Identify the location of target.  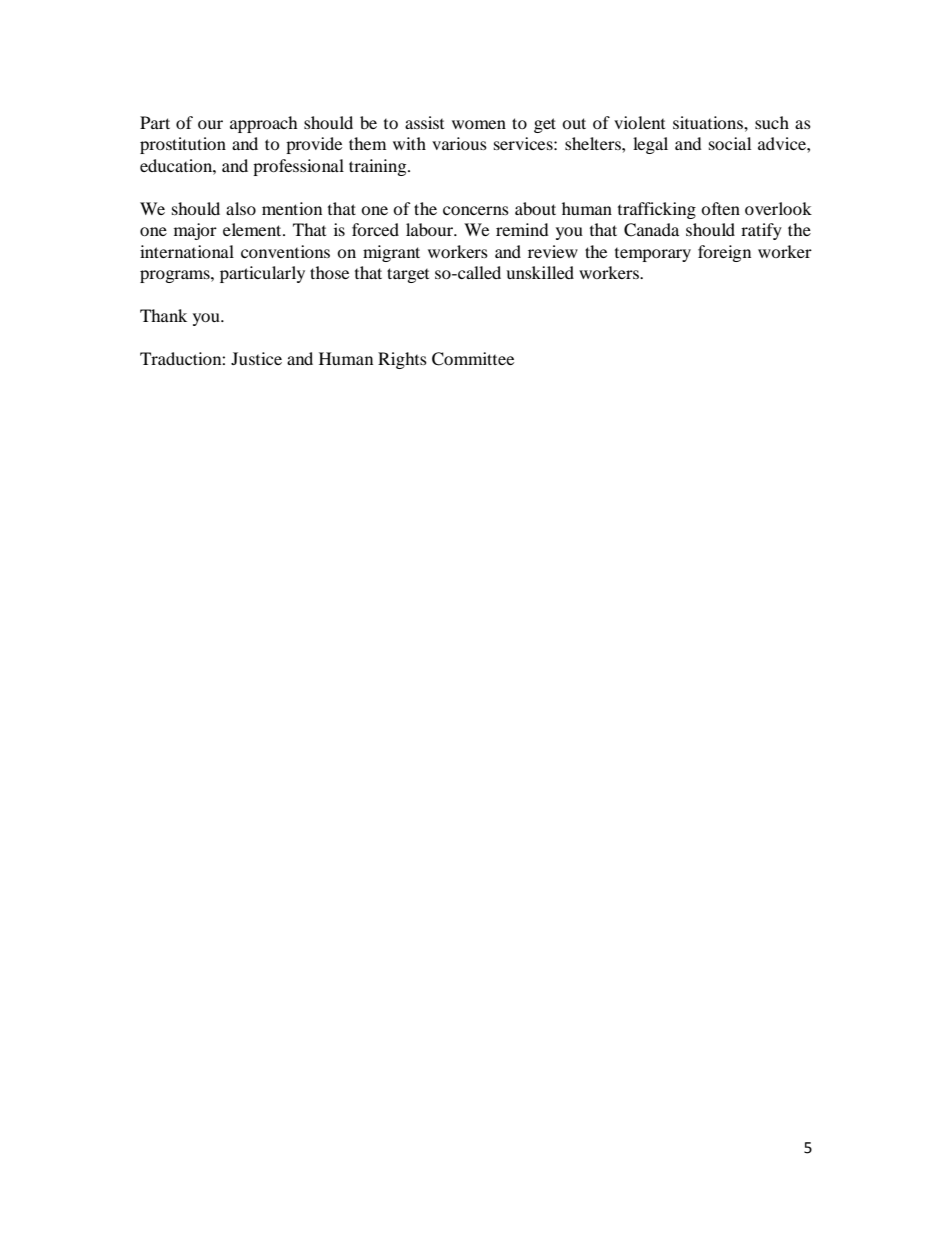
(408, 275).
